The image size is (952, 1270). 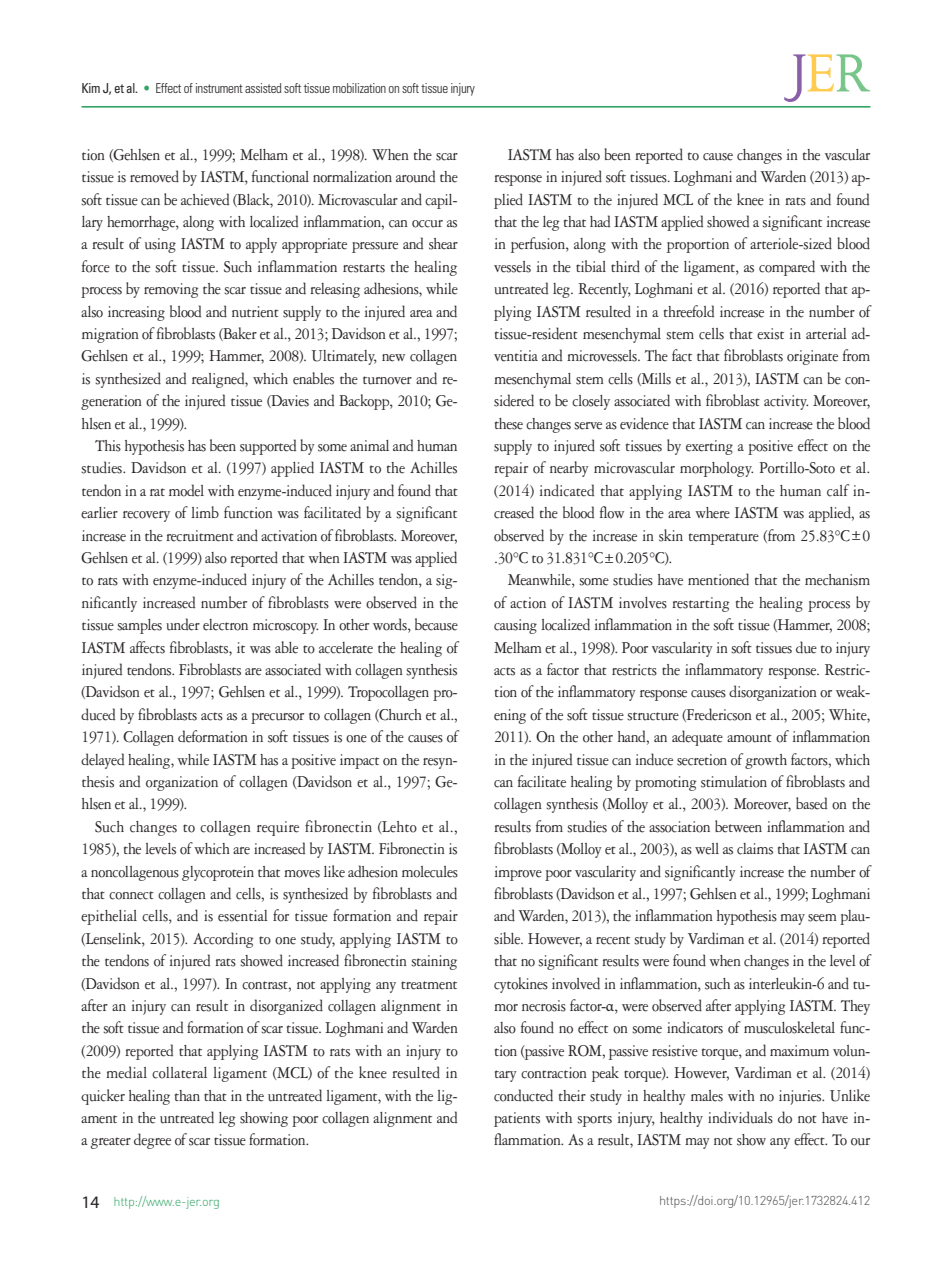 What do you see at coordinates (277, 718) in the screenshot?
I see `precursor` at bounding box center [277, 718].
